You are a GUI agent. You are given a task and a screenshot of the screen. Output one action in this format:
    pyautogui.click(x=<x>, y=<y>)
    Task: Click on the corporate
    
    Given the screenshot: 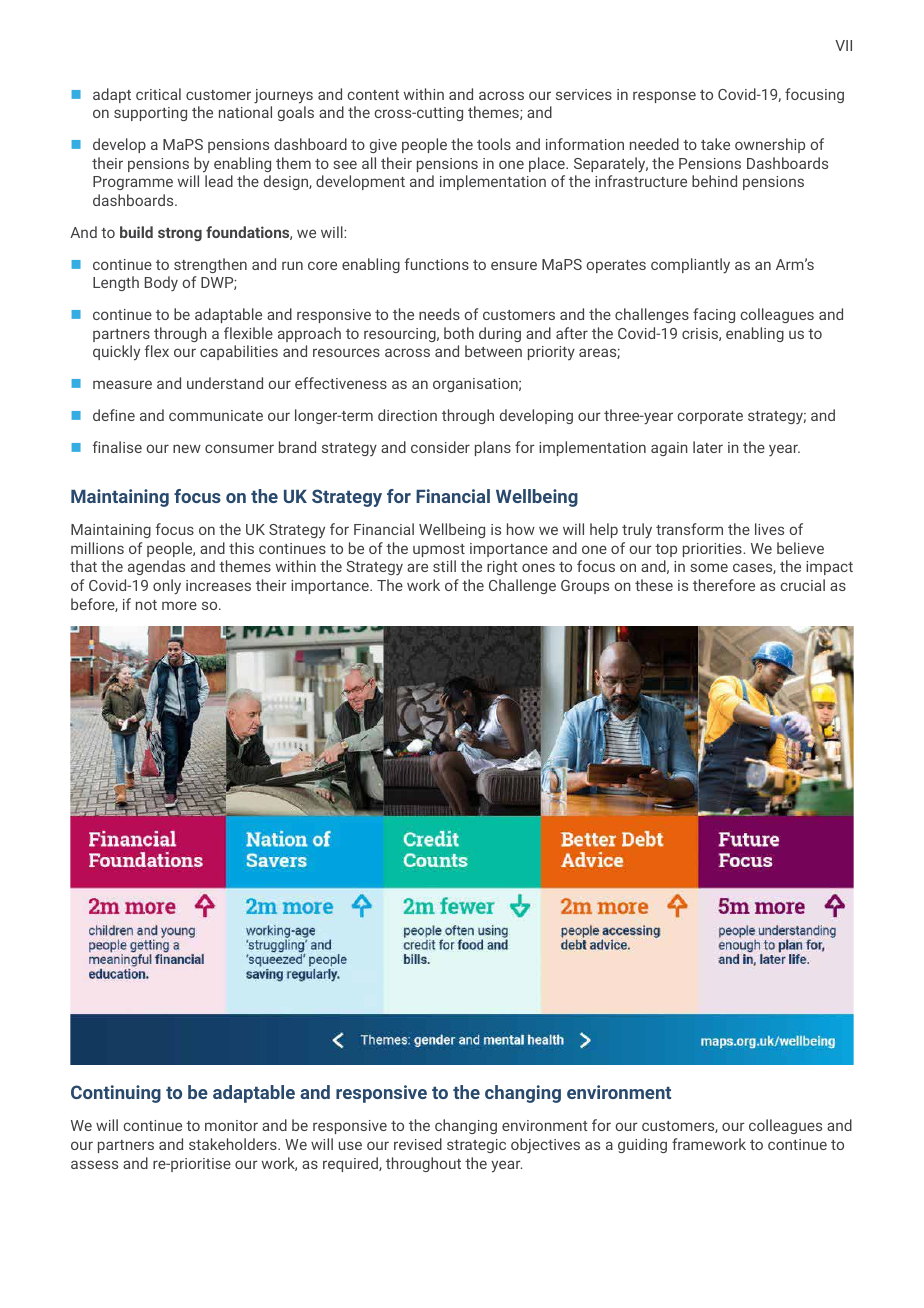 What is the action you would take?
    pyautogui.click(x=710, y=417)
